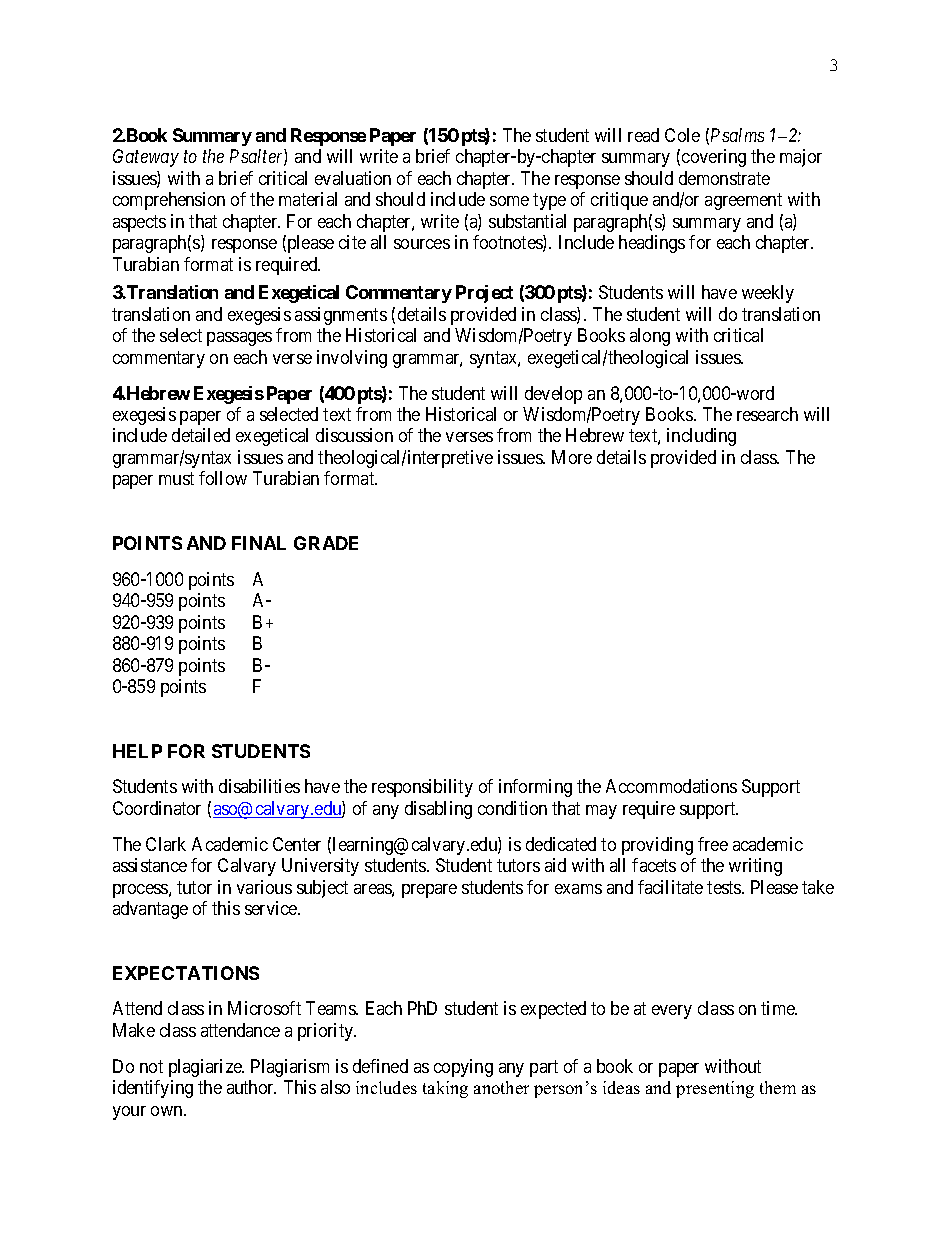 This screenshot has width=952, height=1233. What do you see at coordinates (146, 158) in the screenshot?
I see `Gateway` at bounding box center [146, 158].
